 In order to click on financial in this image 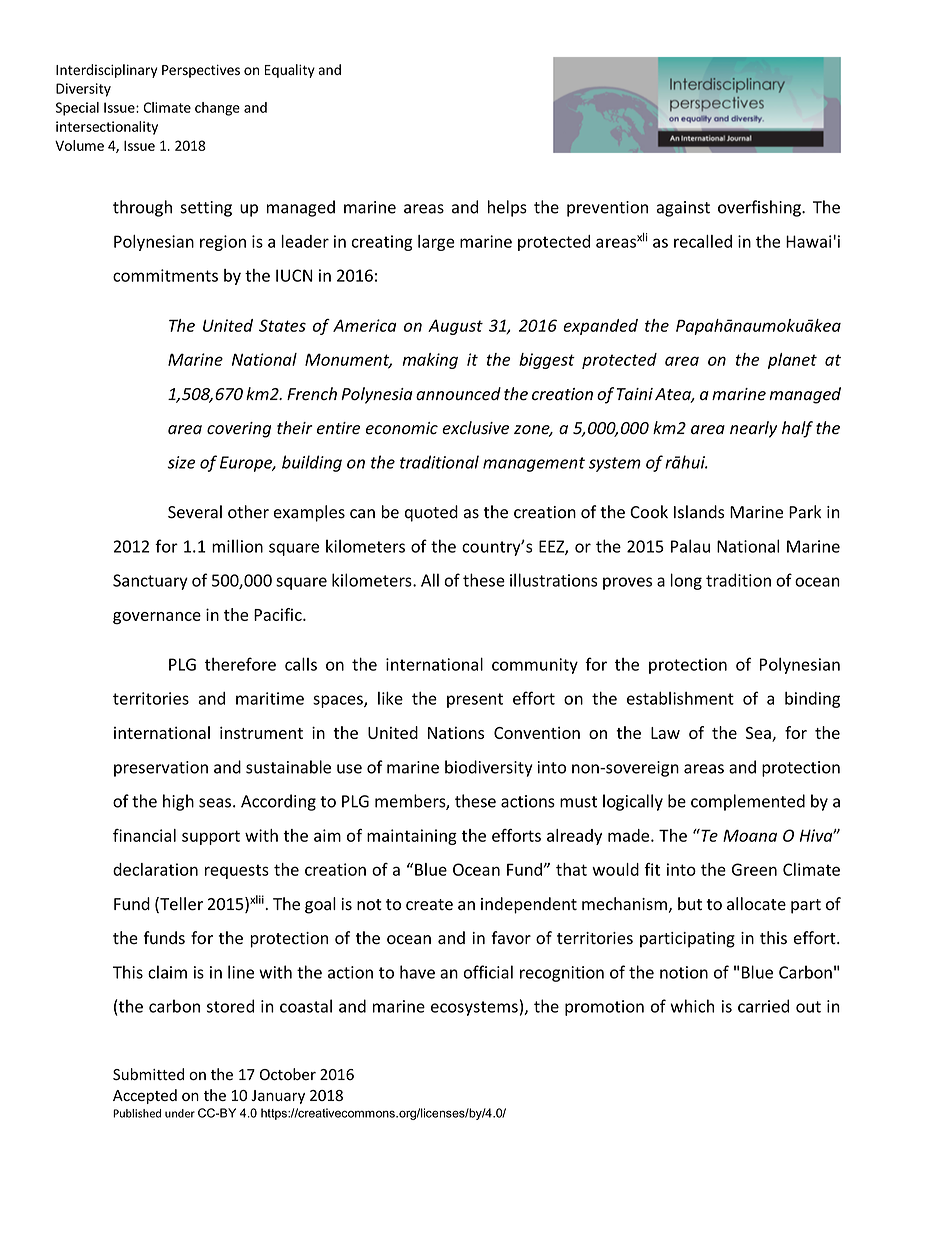, I will do `click(144, 835)`.
